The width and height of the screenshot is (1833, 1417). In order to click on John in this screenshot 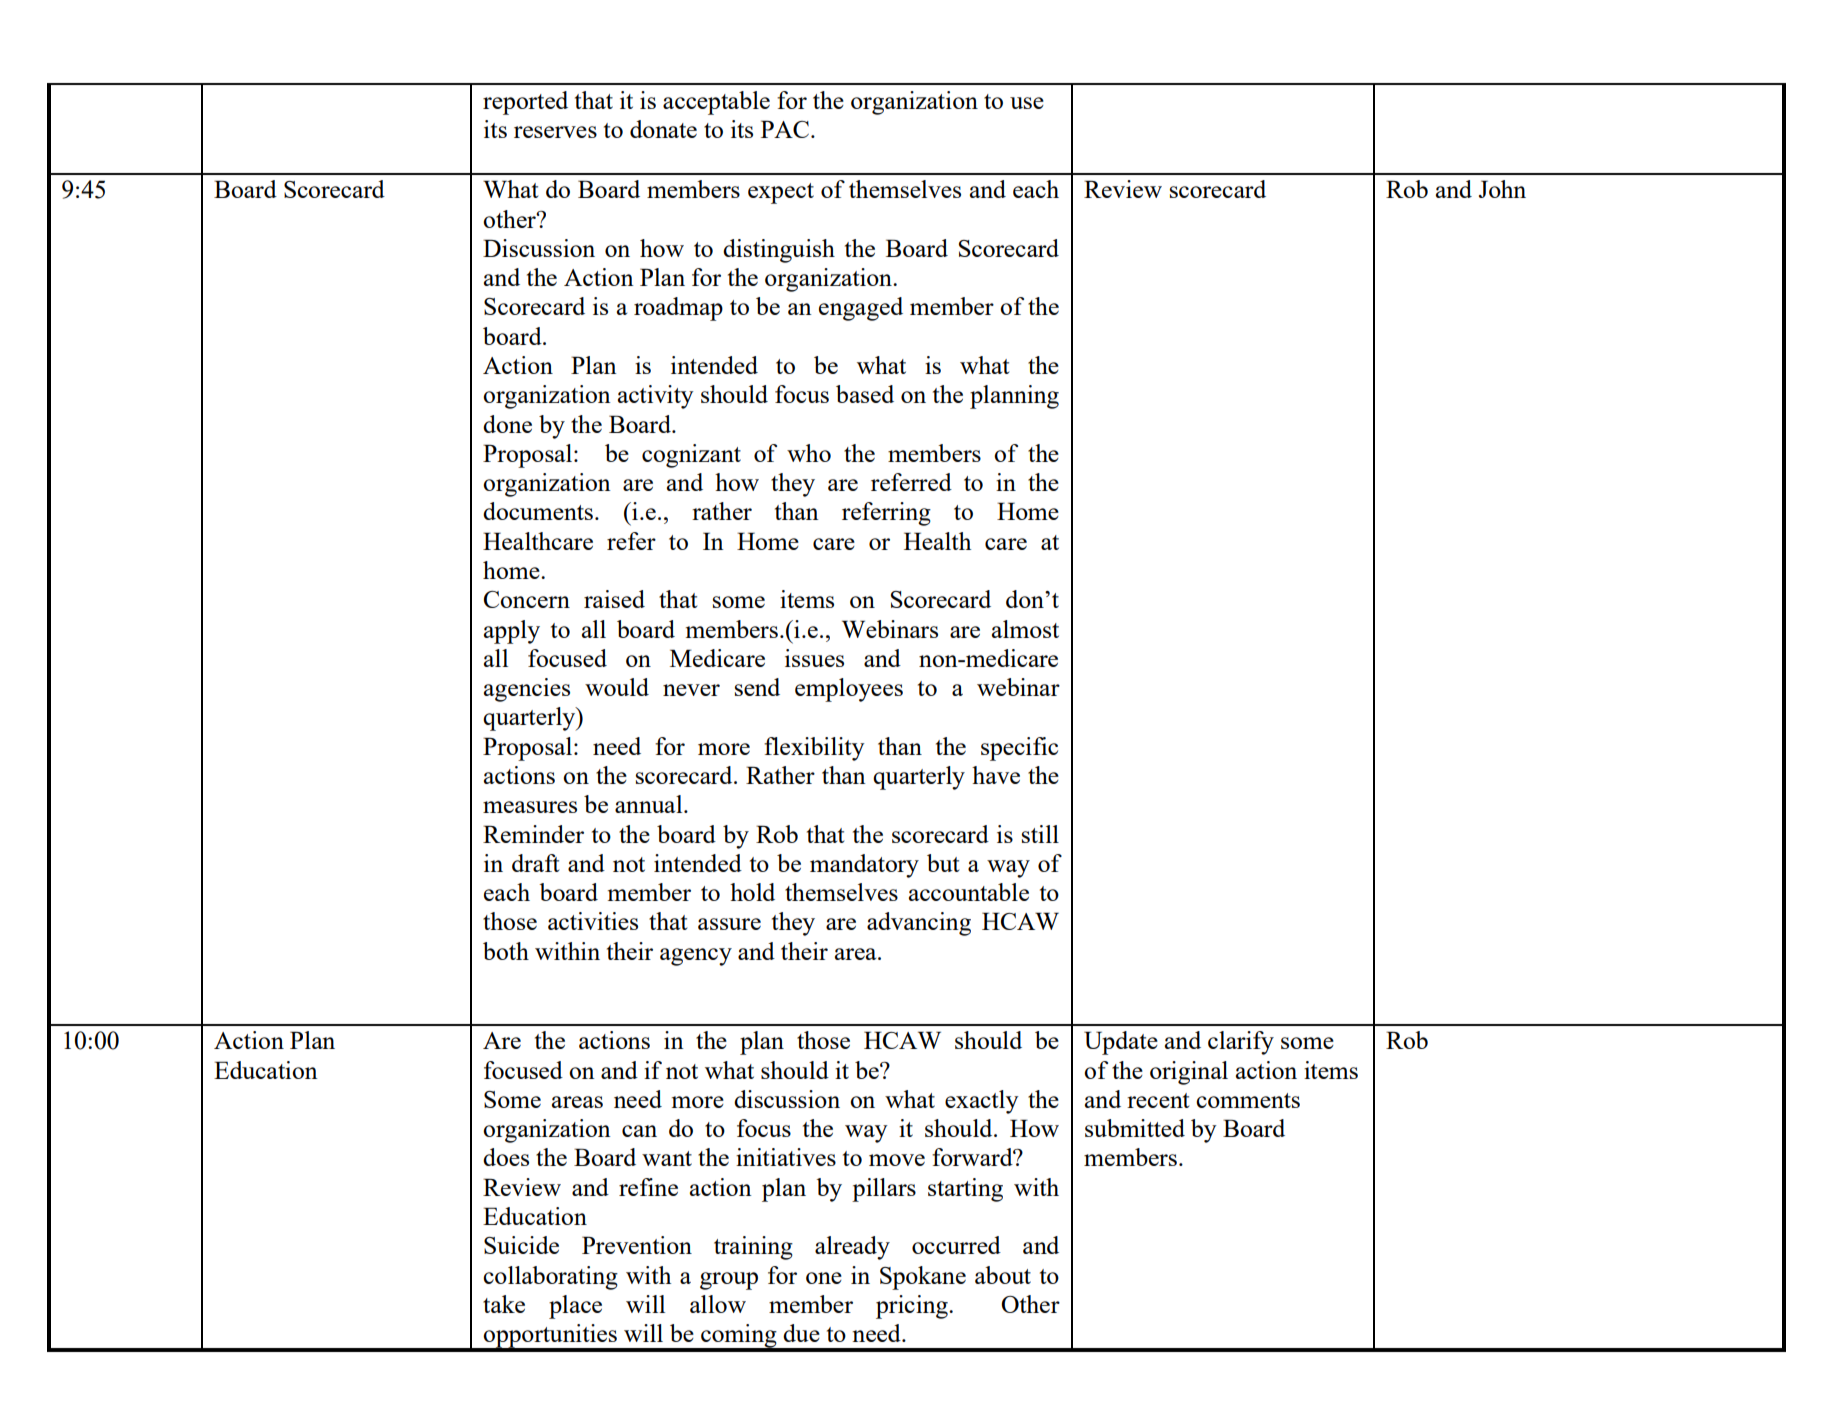, I will do `click(1502, 189)`.
